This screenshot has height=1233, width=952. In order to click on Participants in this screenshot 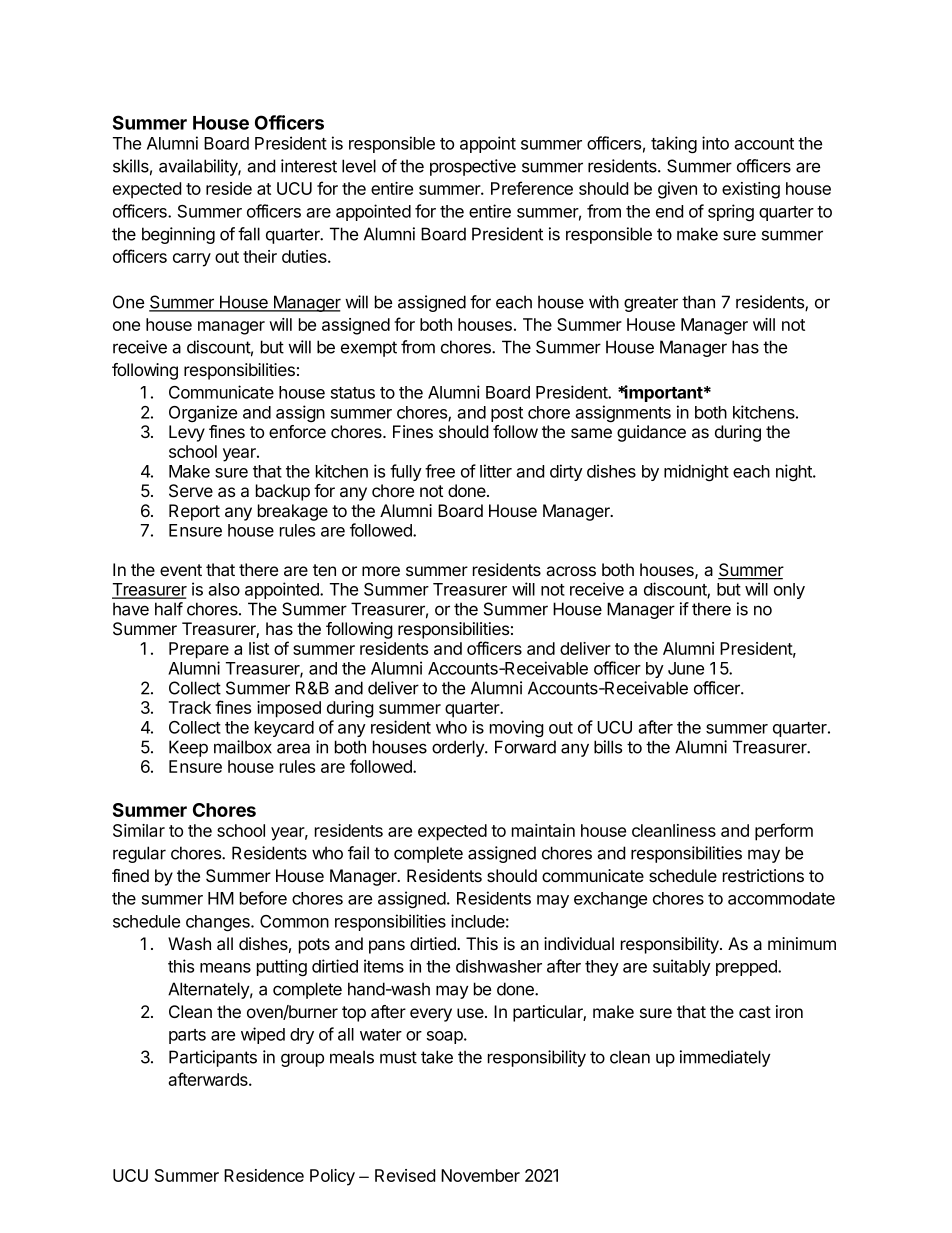, I will do `click(213, 1058)`.
